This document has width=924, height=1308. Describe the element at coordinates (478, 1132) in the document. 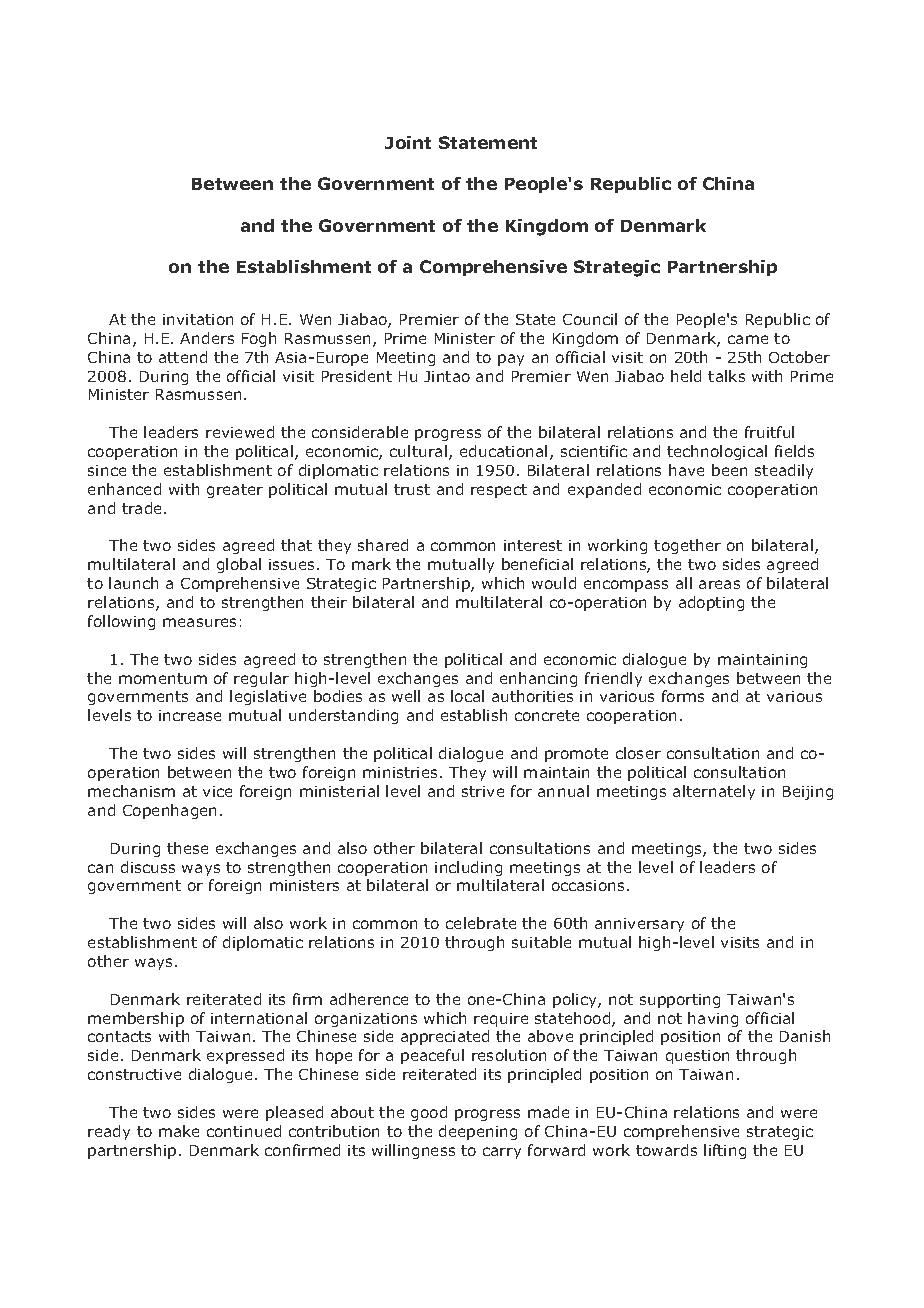

I see `deepening` at that location.
